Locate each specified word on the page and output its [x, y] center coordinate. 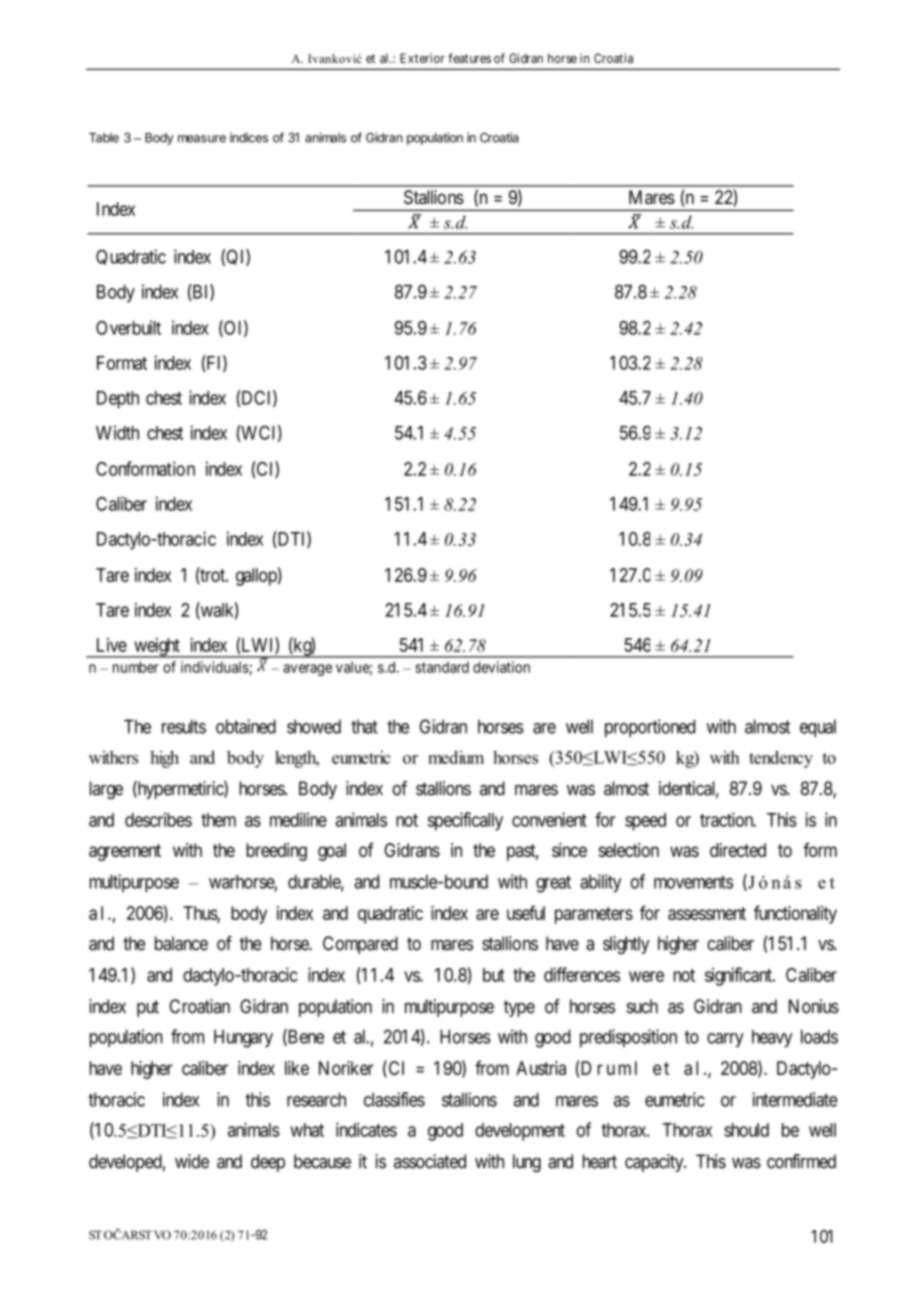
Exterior [422, 58]
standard [442, 667]
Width [117, 432]
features [469, 58]
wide [192, 1161]
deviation [501, 667]
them [218, 820]
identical [689, 789]
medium [456, 757]
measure [202, 139]
